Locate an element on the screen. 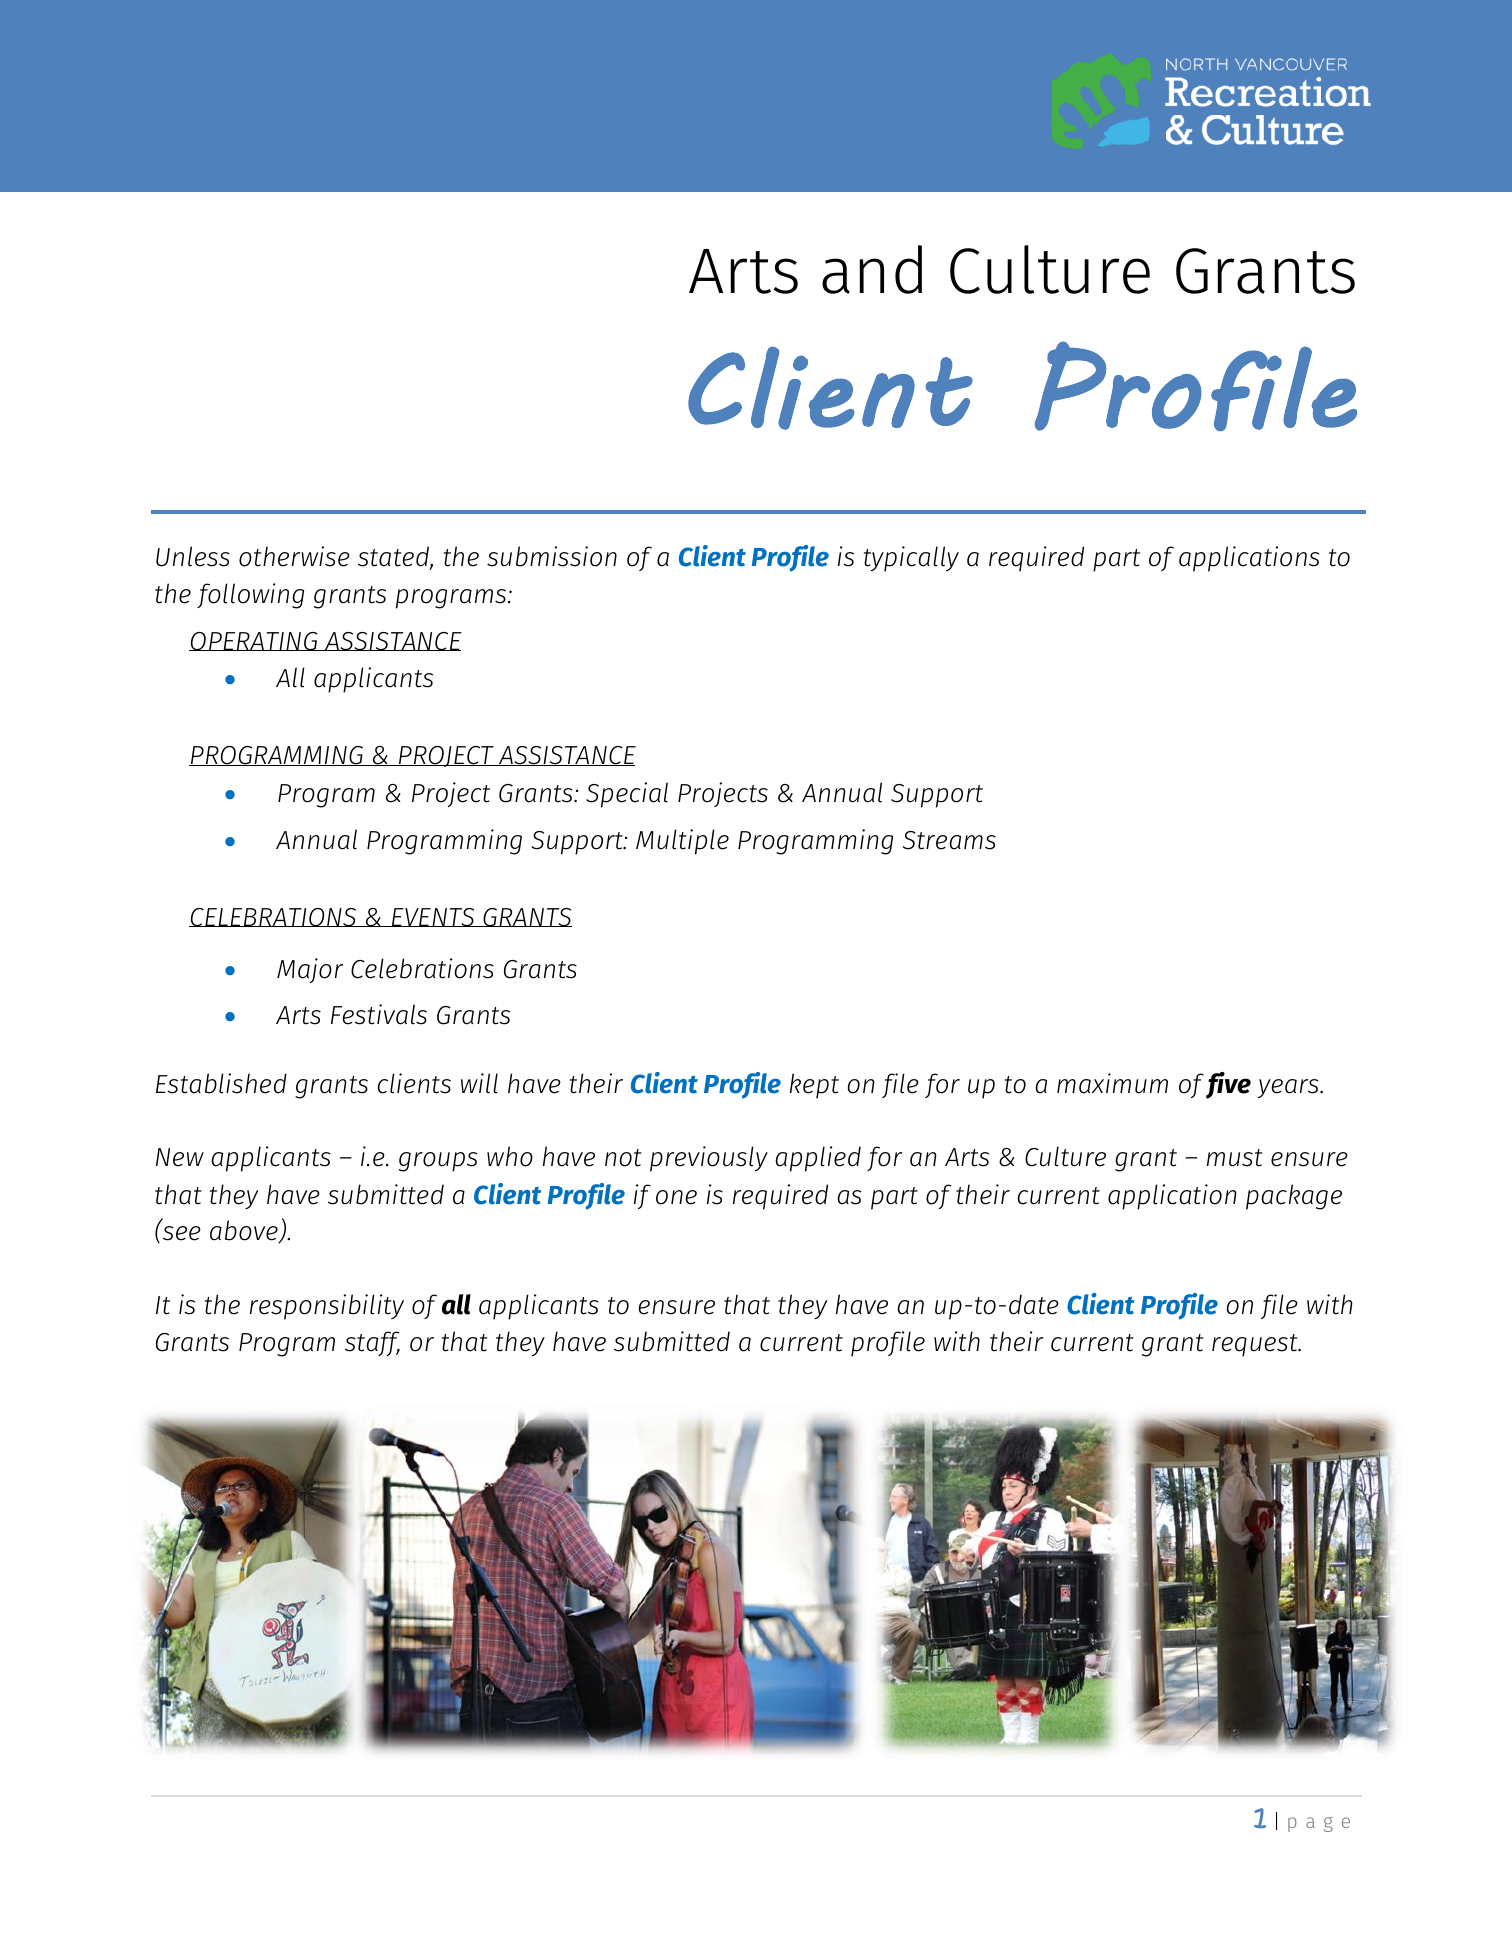 The width and height of the screenshot is (1512, 1957). Streams is located at coordinates (949, 840).
